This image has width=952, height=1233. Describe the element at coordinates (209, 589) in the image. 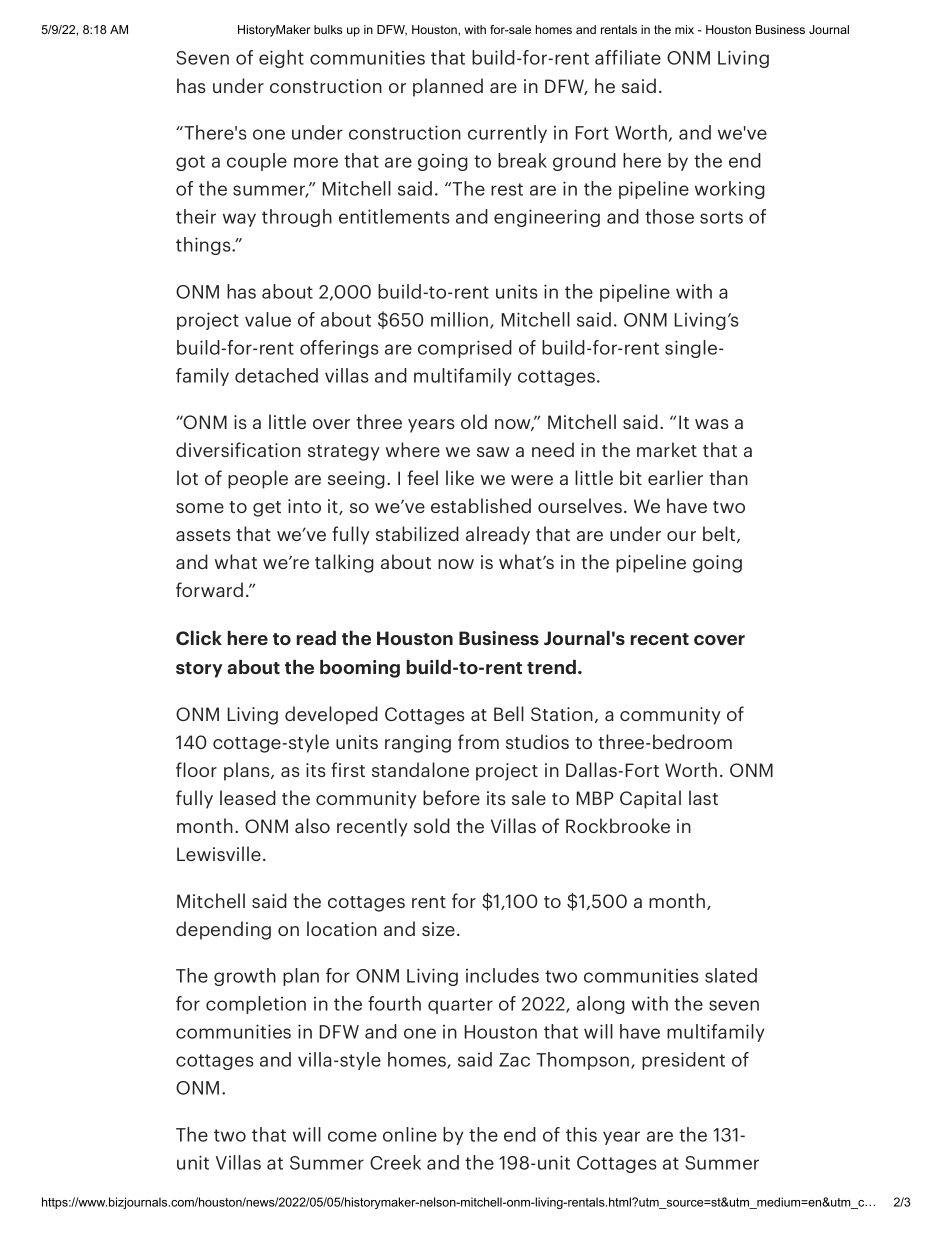

I see `forward` at that location.
